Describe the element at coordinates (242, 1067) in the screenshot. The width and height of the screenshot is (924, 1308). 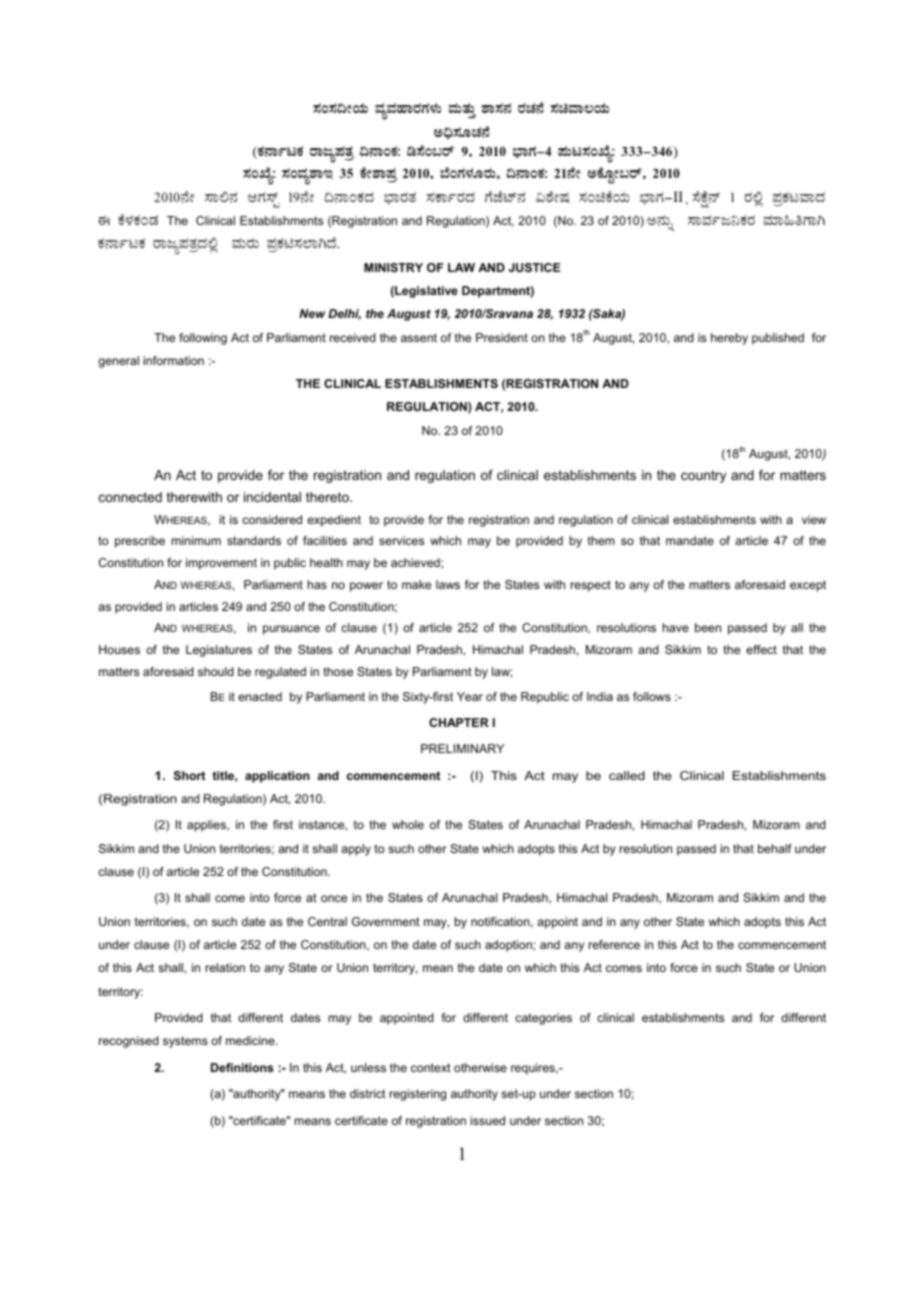
I see `Definitions` at that location.
